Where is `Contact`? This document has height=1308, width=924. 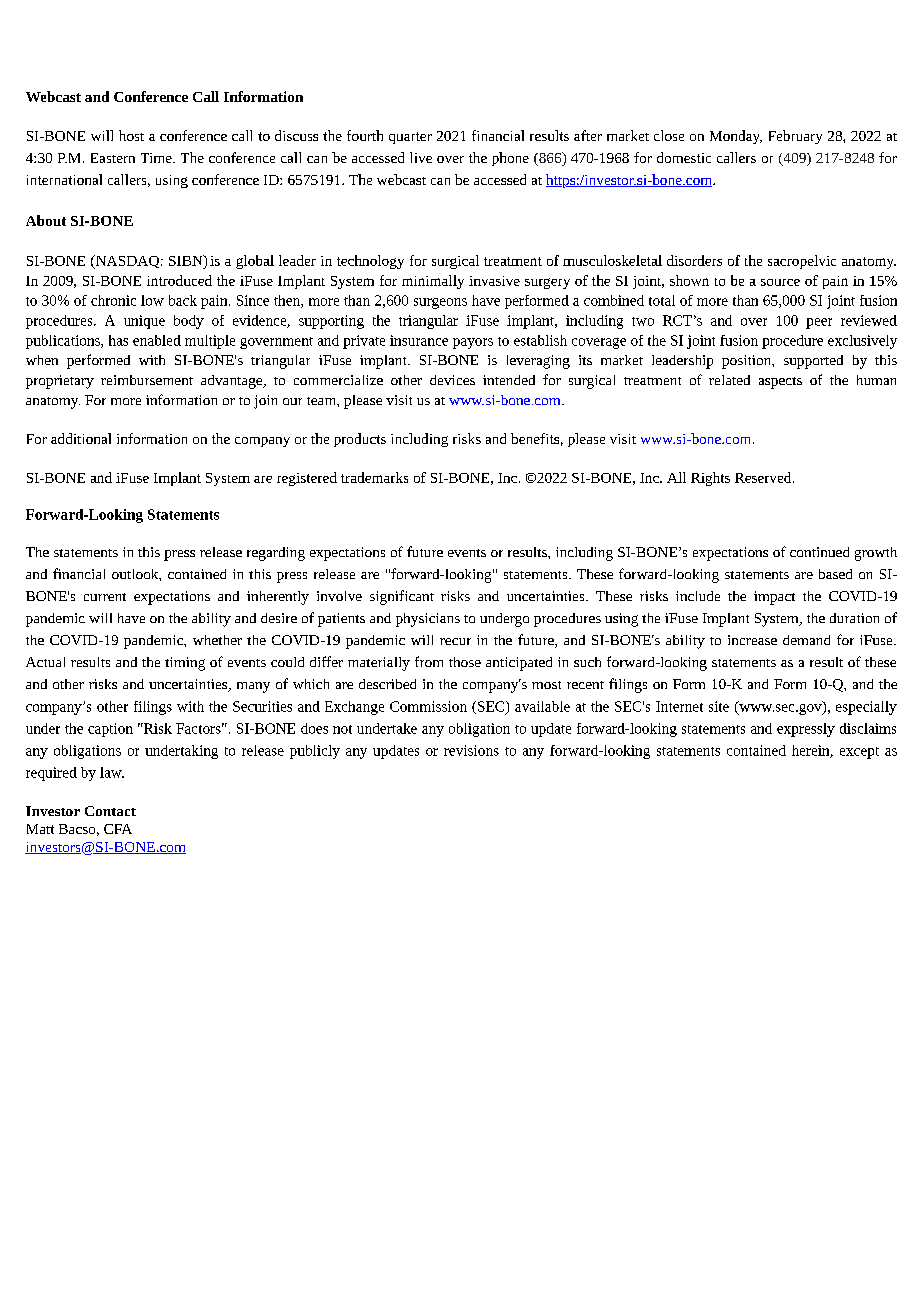
Contact is located at coordinates (110, 811).
